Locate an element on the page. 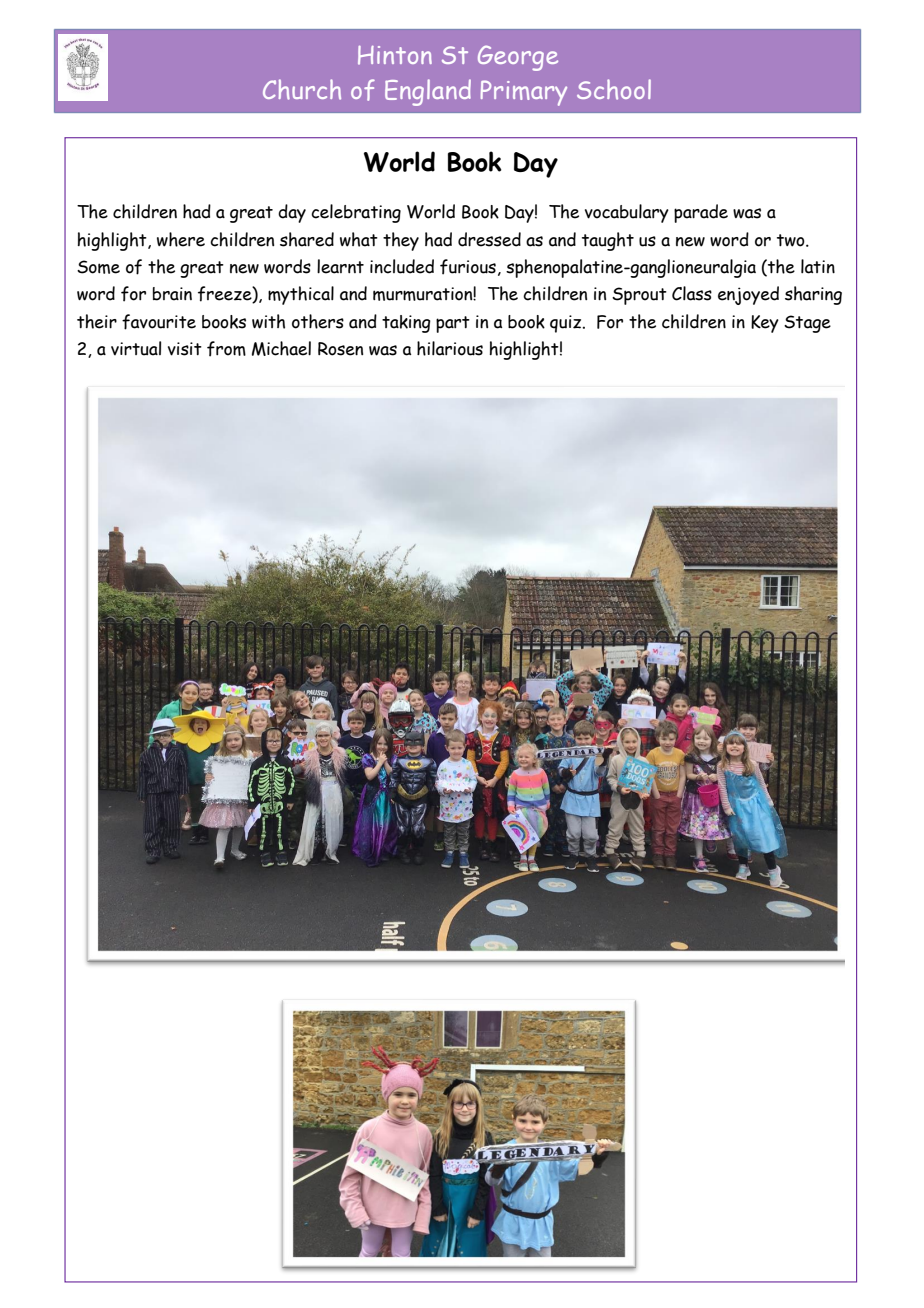 This page has width=924, height=1308. Class is located at coordinates (692, 293).
